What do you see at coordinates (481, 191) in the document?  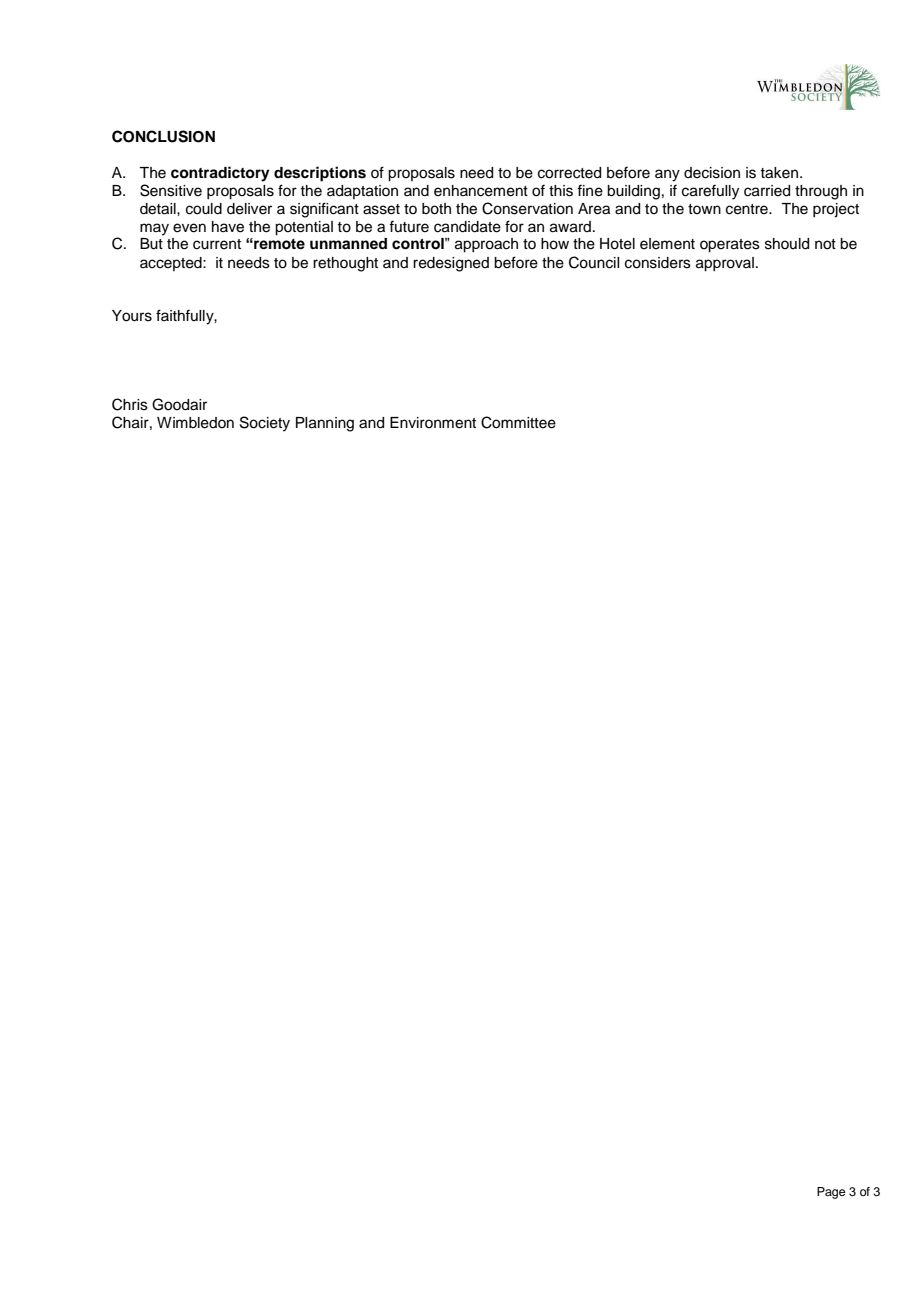 I see `enhancement` at bounding box center [481, 191].
